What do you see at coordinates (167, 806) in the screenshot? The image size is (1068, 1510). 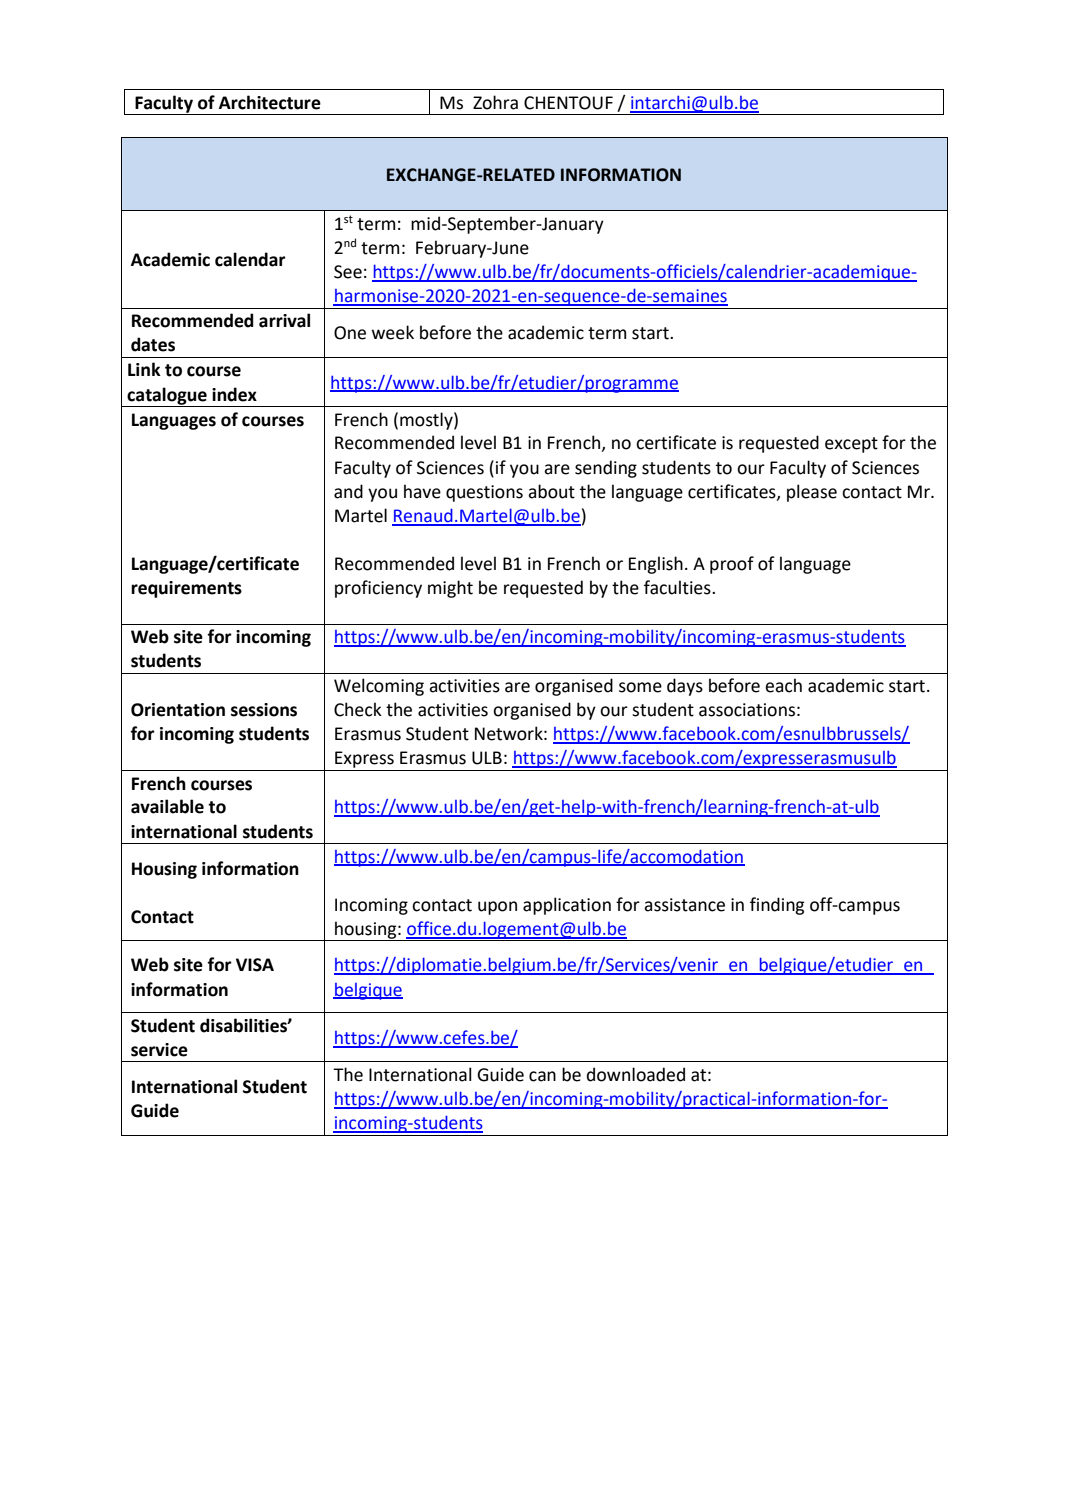 I see `available` at bounding box center [167, 806].
